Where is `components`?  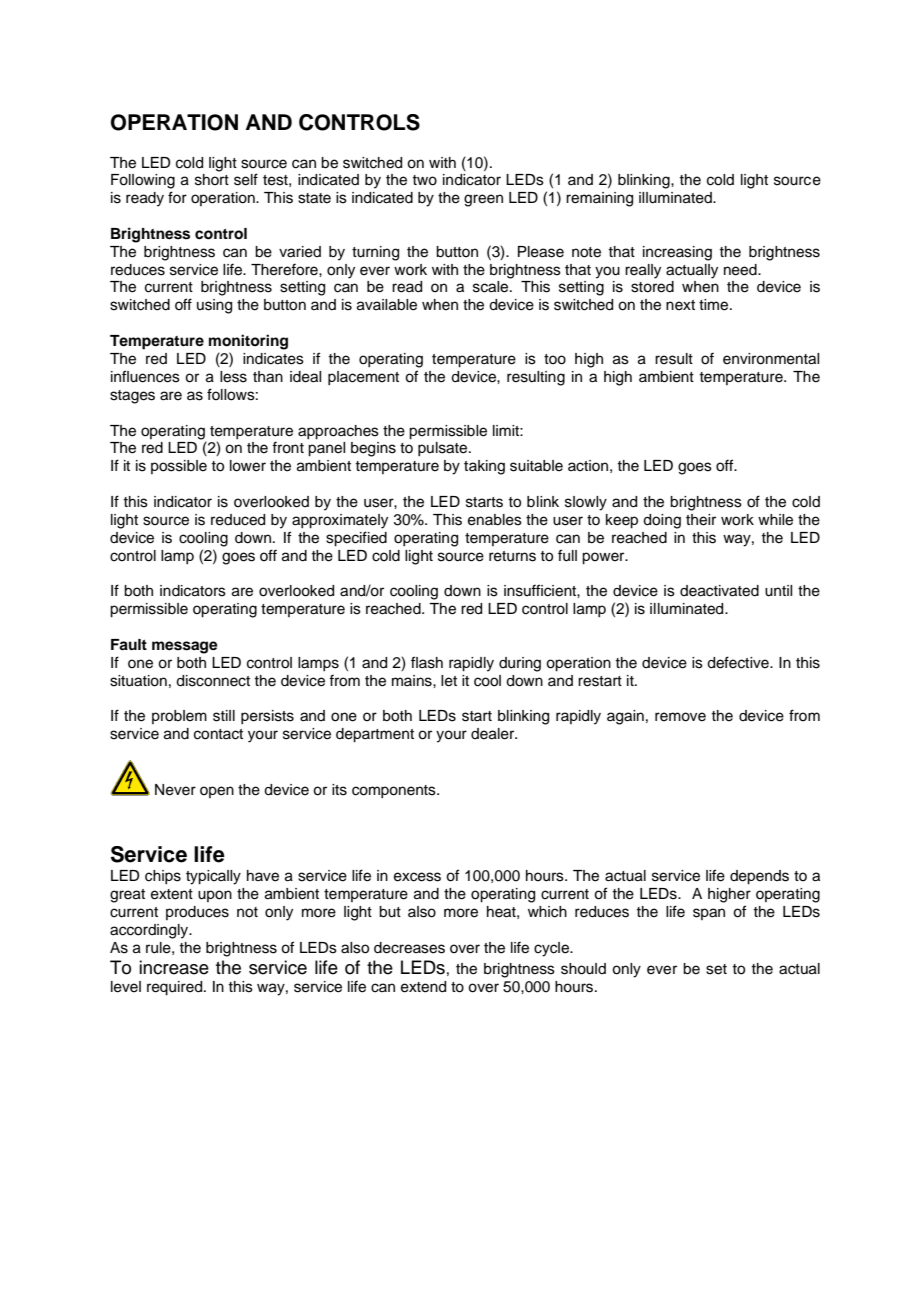 components is located at coordinates (395, 791).
